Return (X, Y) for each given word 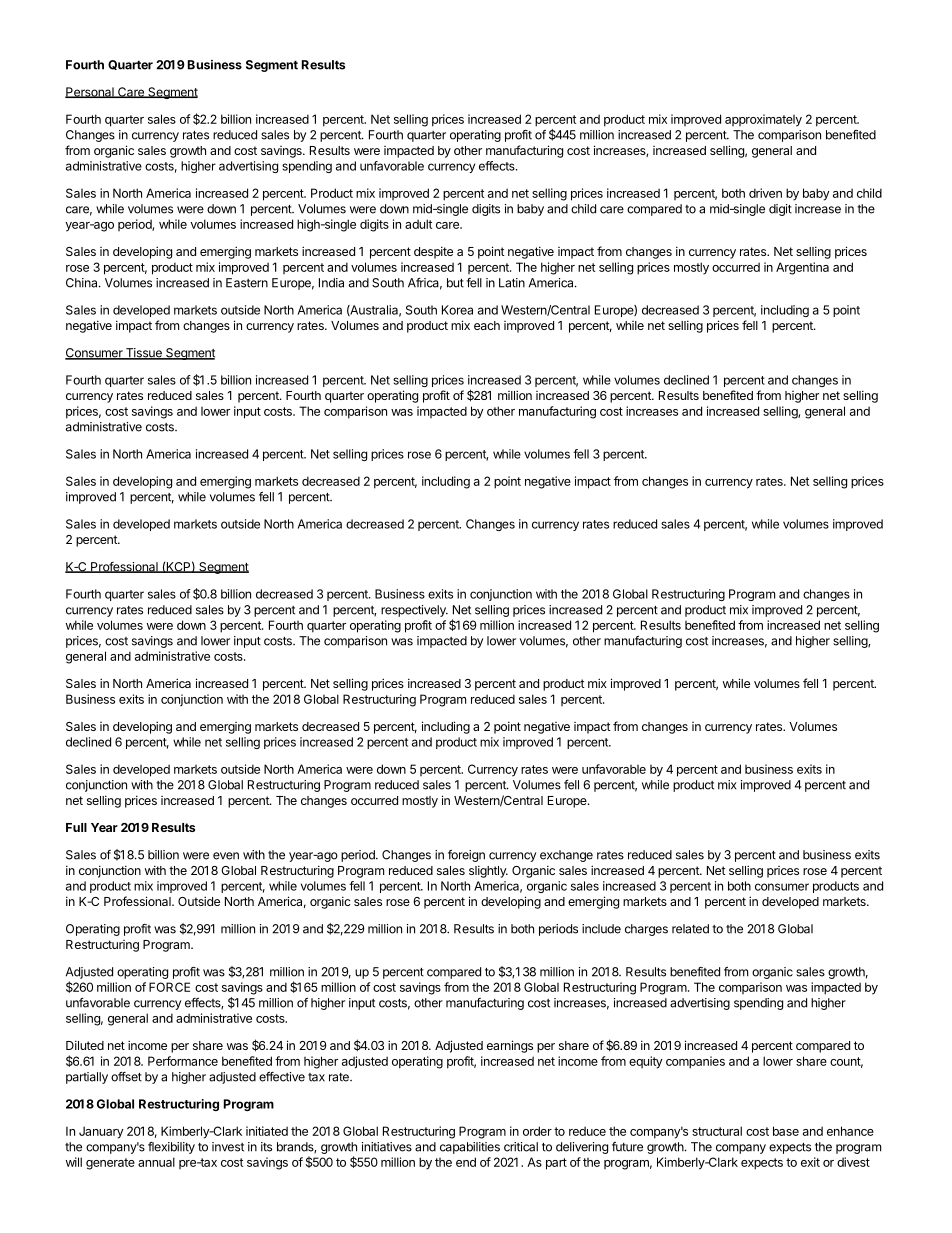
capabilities (470, 1148)
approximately (763, 120)
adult (418, 224)
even (226, 856)
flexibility (171, 1148)
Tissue (144, 354)
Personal (90, 92)
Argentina (802, 268)
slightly (488, 871)
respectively (414, 611)
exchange (566, 856)
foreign (466, 856)
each (487, 325)
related (690, 929)
